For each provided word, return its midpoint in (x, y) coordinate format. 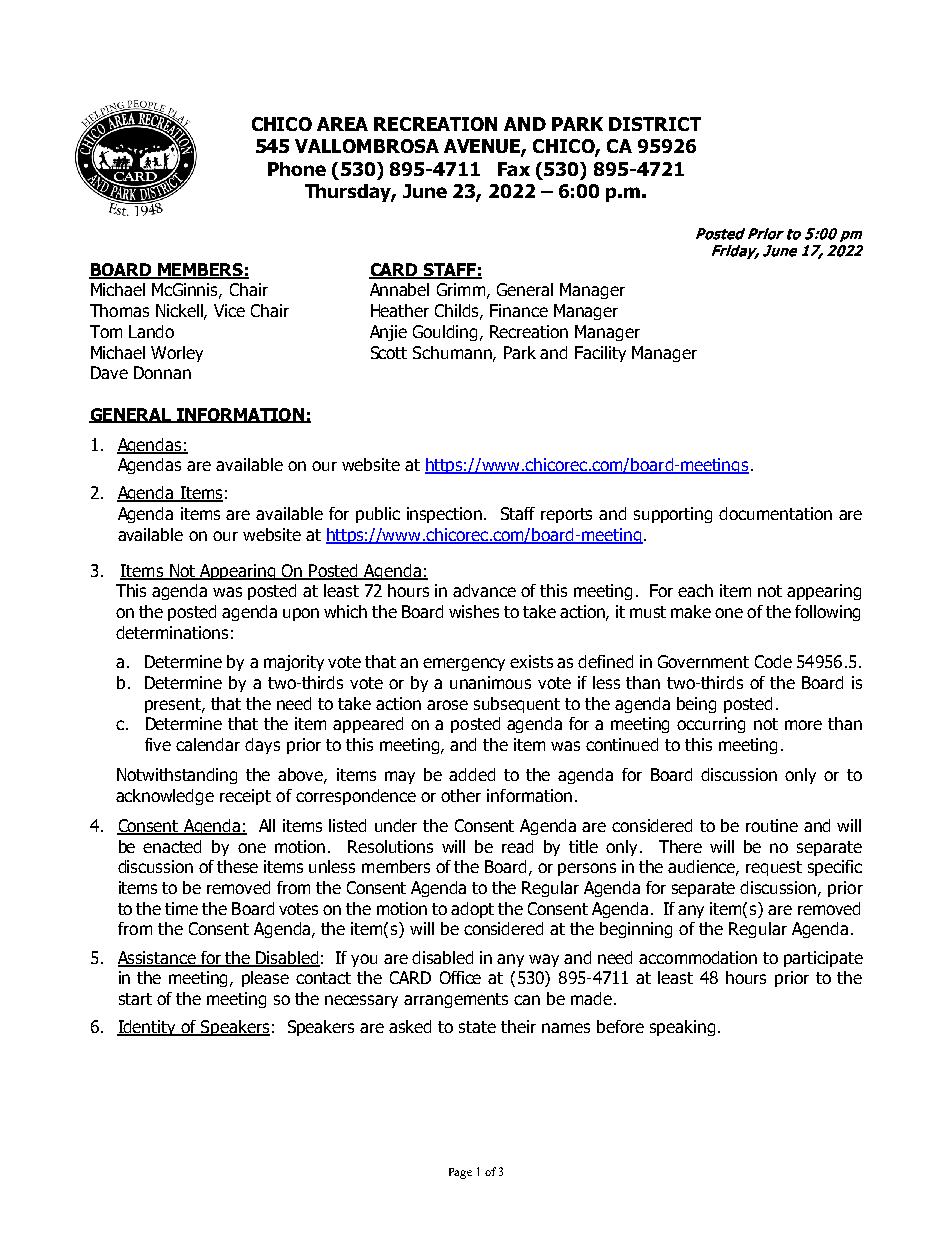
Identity (147, 1028)
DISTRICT (655, 124)
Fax (514, 169)
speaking (682, 1028)
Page (460, 1173)
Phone (297, 169)
